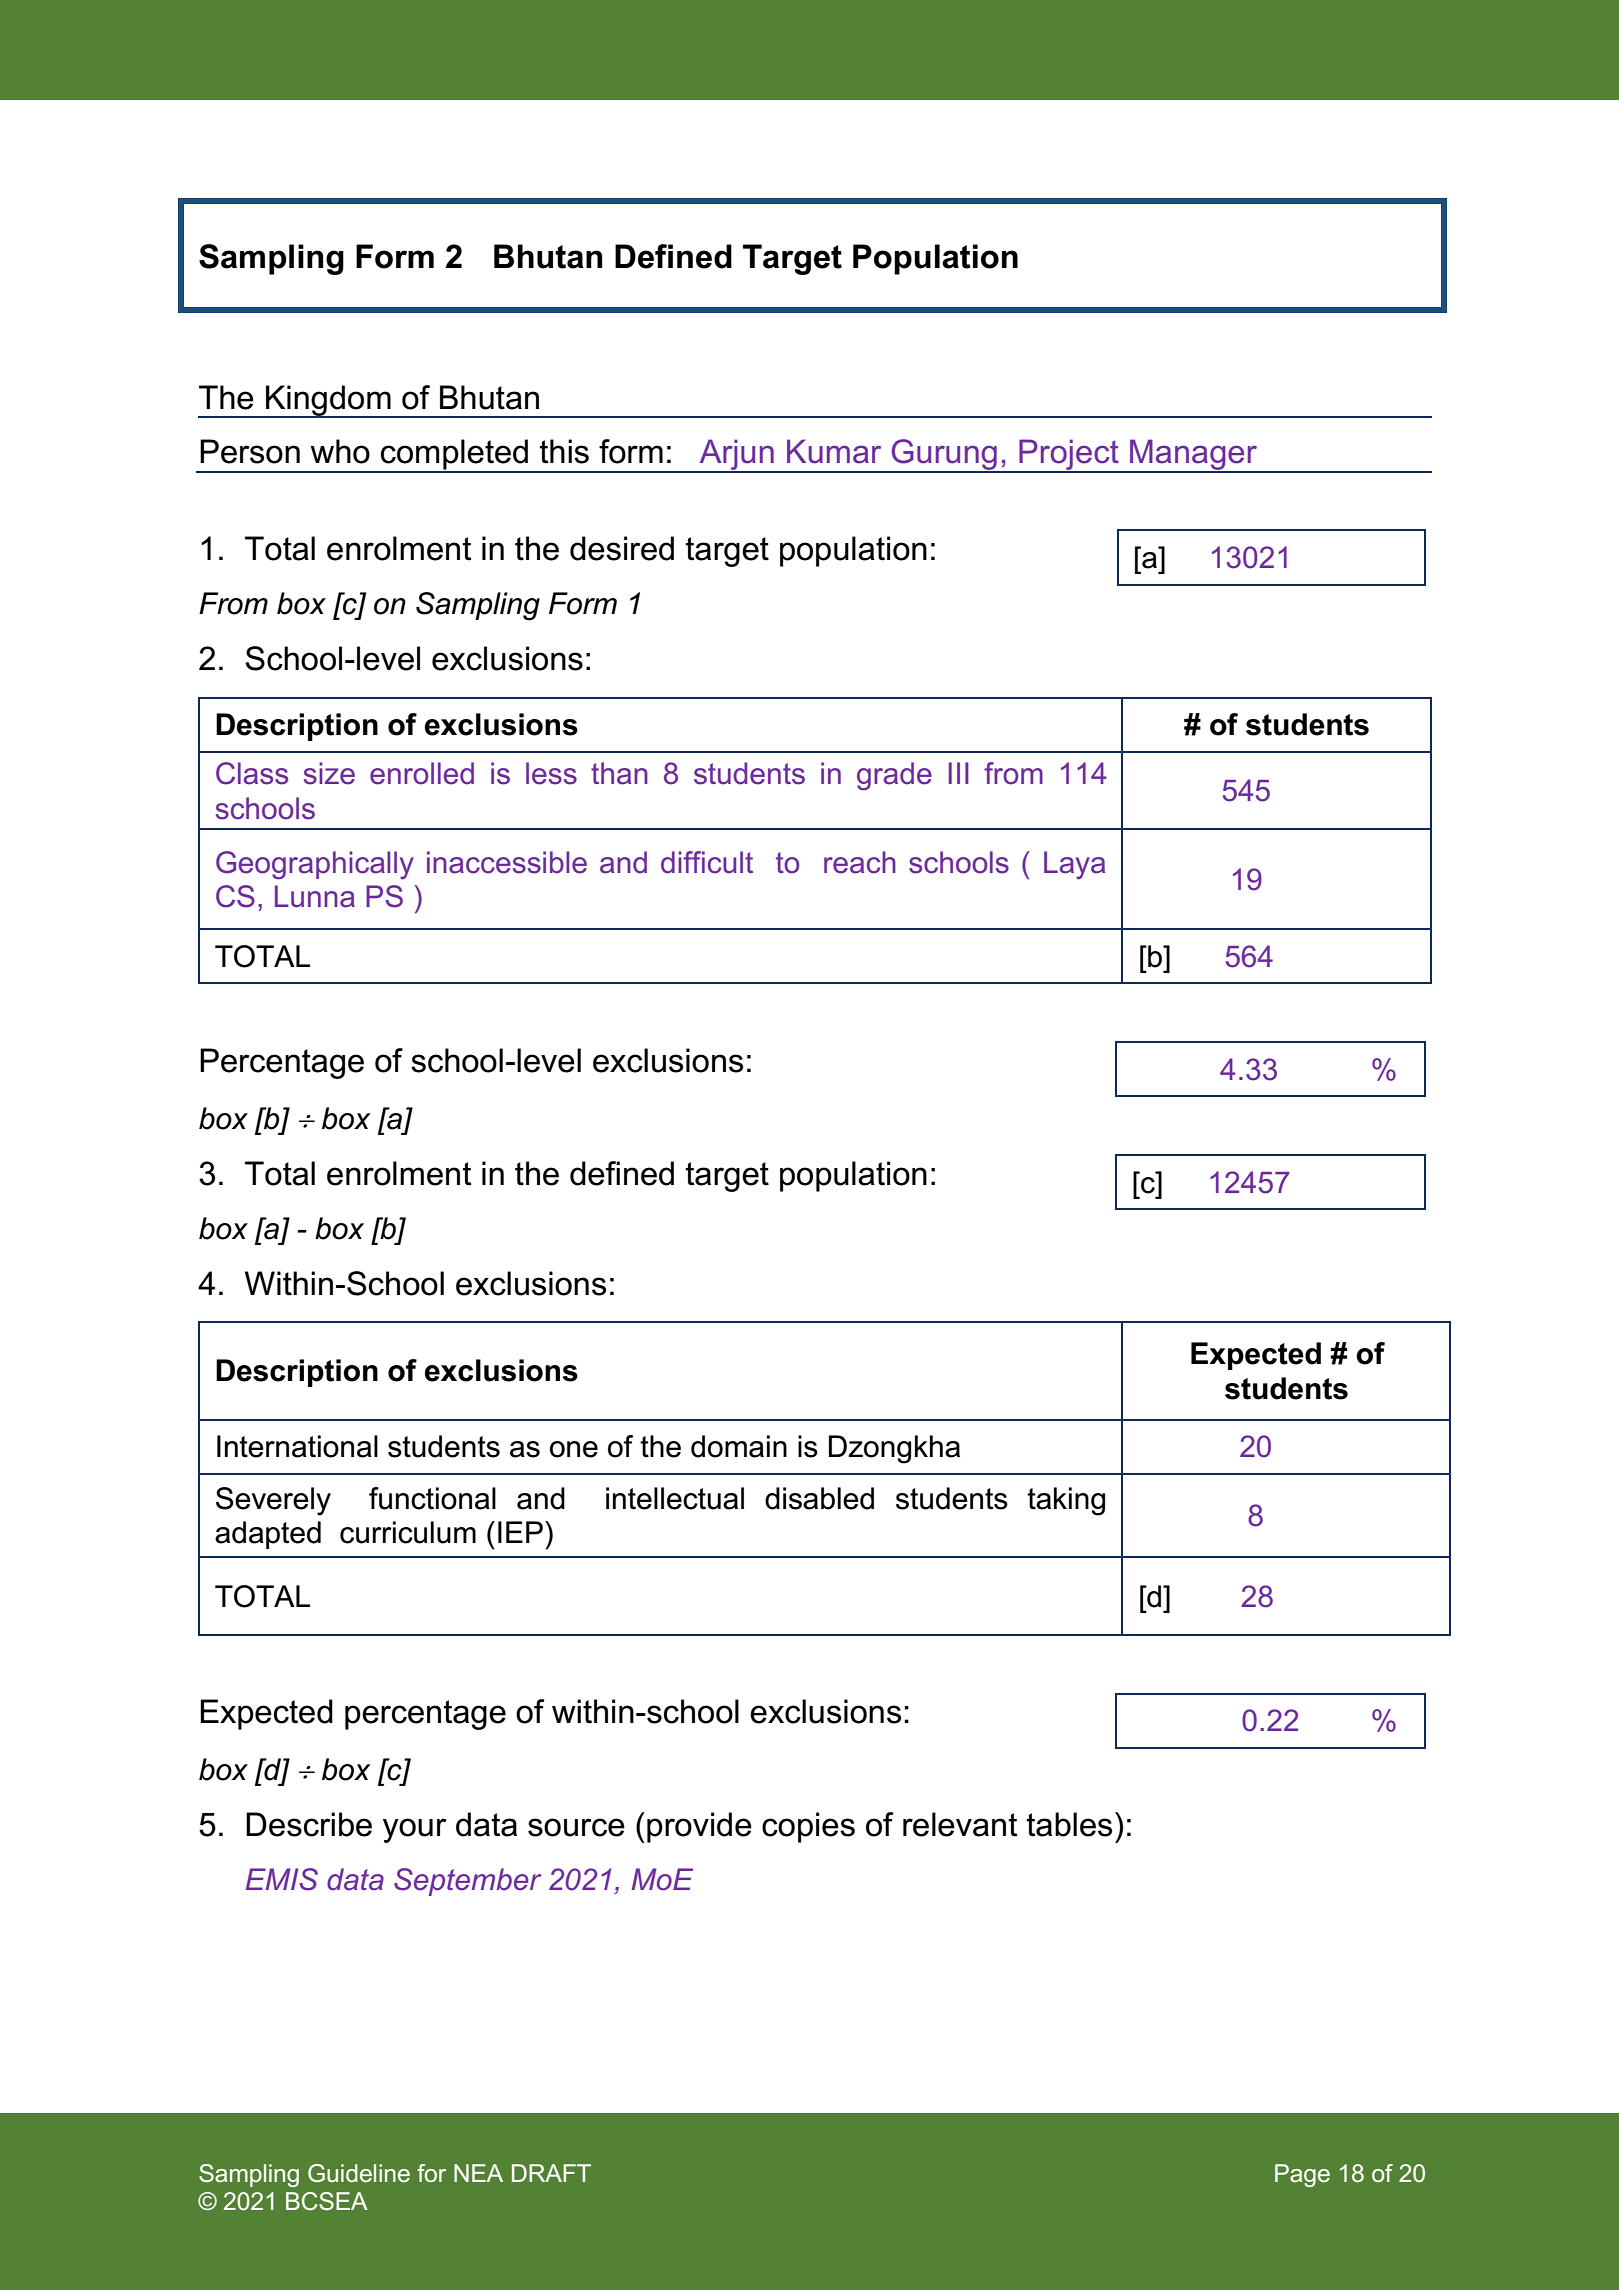 The height and width of the screenshot is (2290, 1619). I want to click on disabled, so click(819, 1498).
